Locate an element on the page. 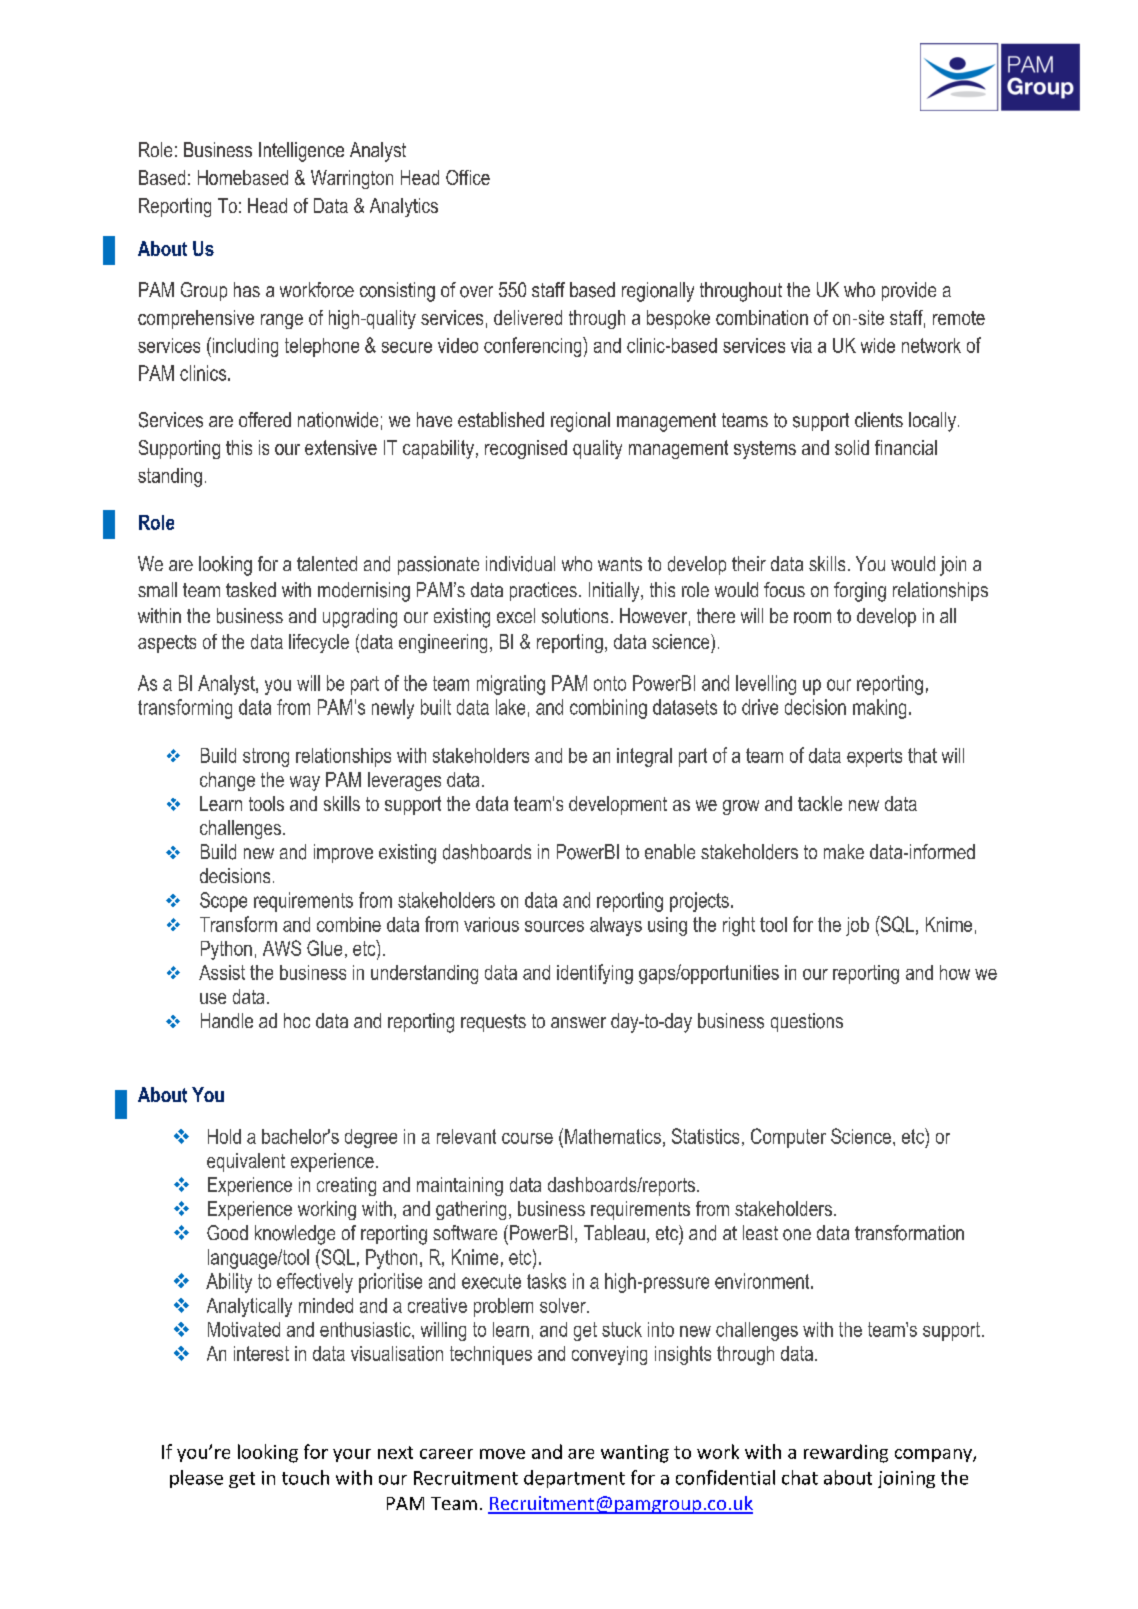 The height and width of the page is (1609, 1138). questions is located at coordinates (807, 1022).
